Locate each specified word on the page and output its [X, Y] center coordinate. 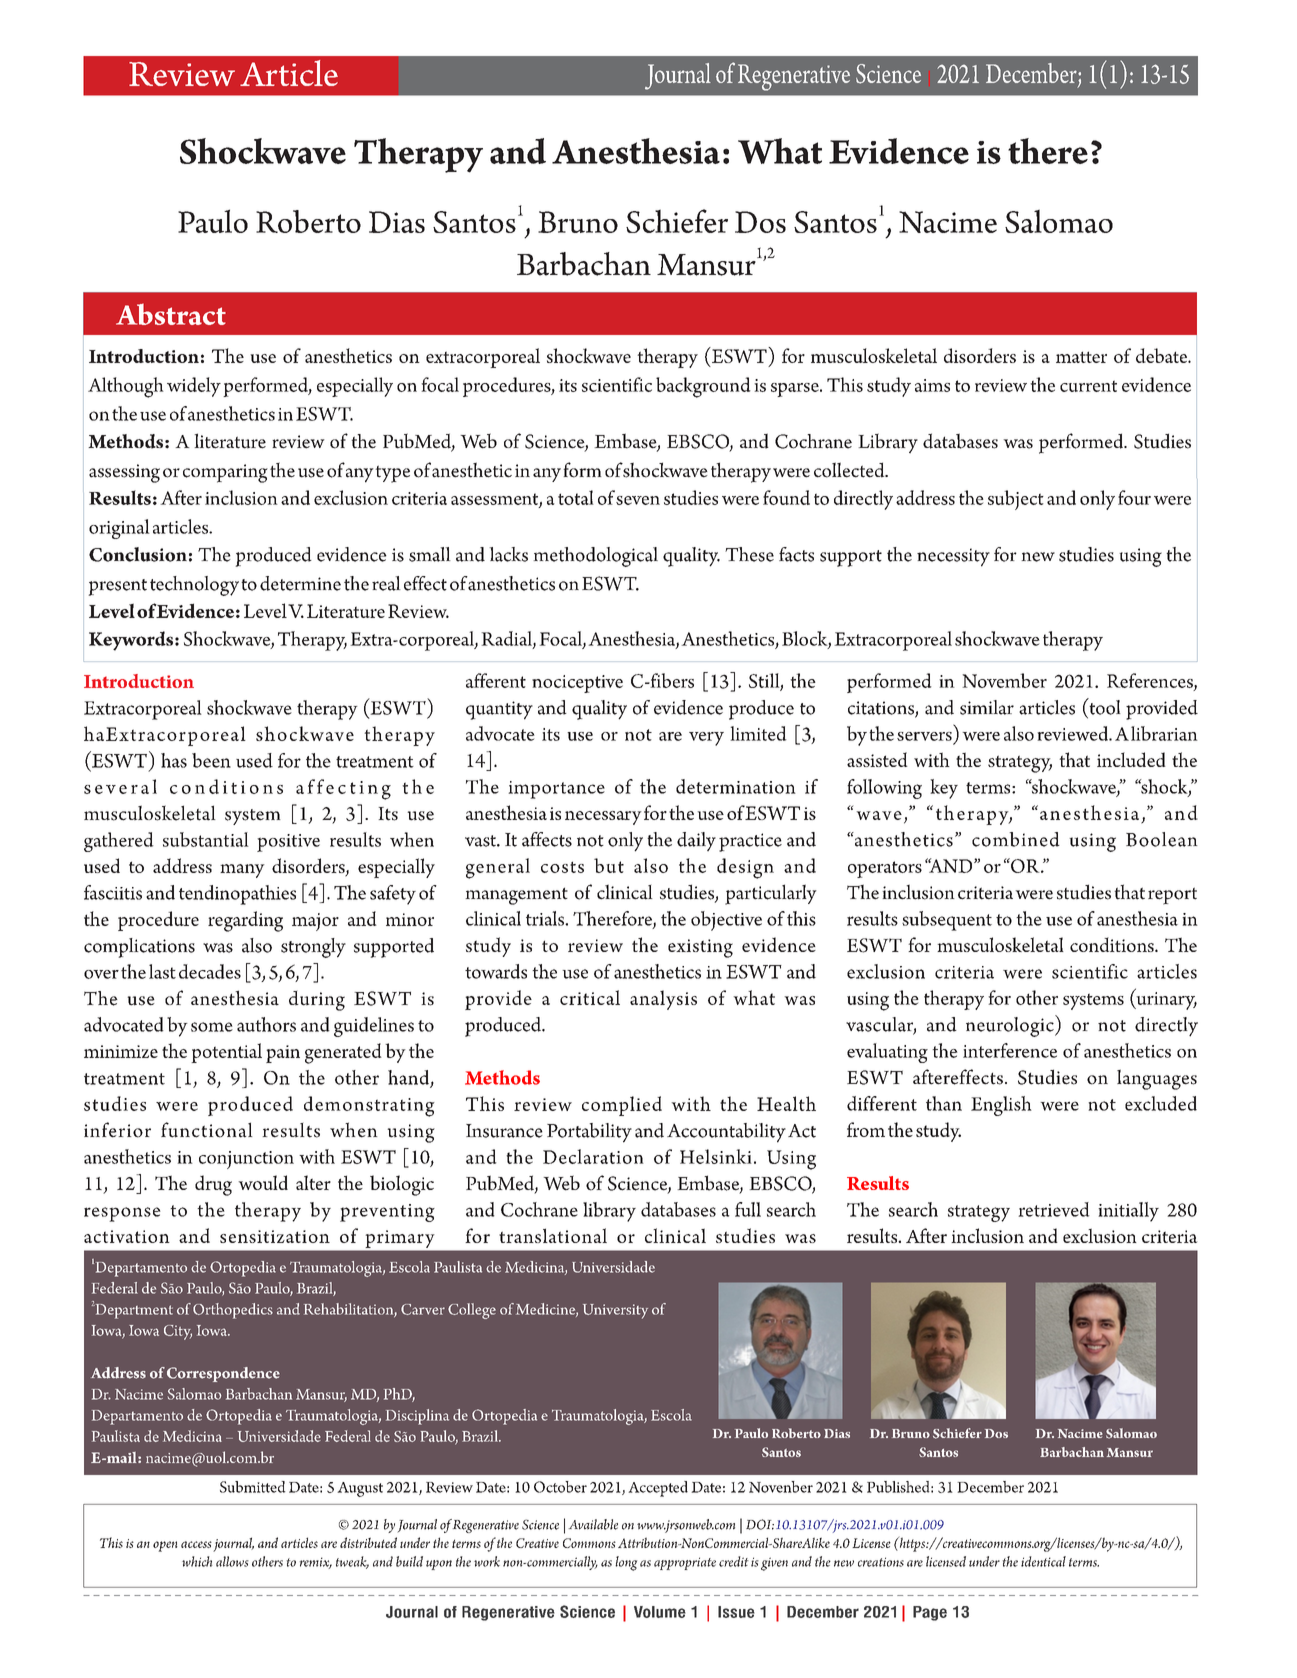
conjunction [246, 1160]
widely [194, 387]
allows [232, 1561]
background [703, 387]
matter [1081, 357]
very [706, 739]
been [211, 760]
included [1131, 759]
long [626, 1563]
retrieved [1054, 1209]
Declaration [593, 1156]
